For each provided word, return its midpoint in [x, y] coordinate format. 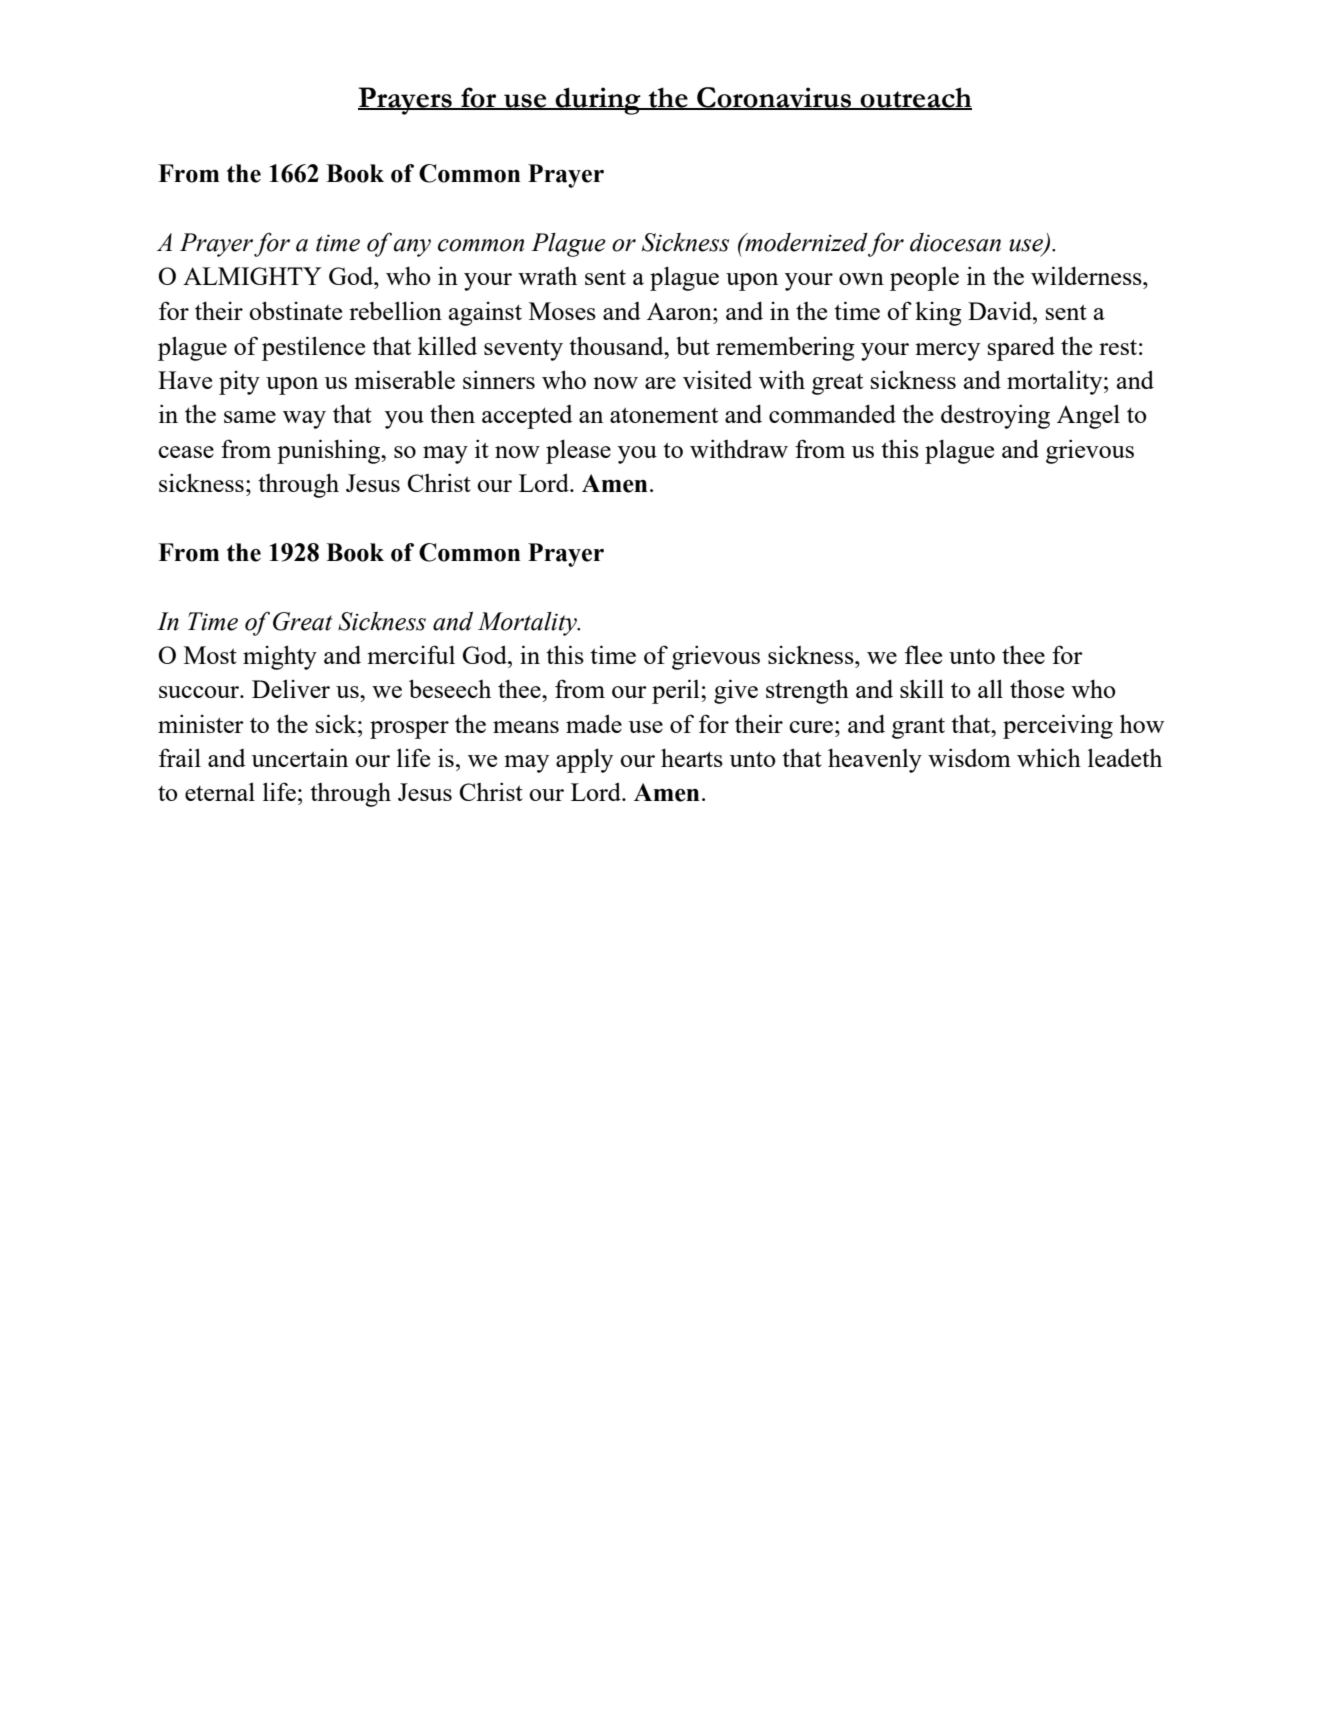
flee [923, 654]
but [693, 346]
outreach [915, 98]
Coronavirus [774, 98]
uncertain [300, 758]
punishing [329, 451]
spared [1021, 348]
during [598, 101]
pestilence [313, 348]
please [578, 451]
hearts [692, 757]
